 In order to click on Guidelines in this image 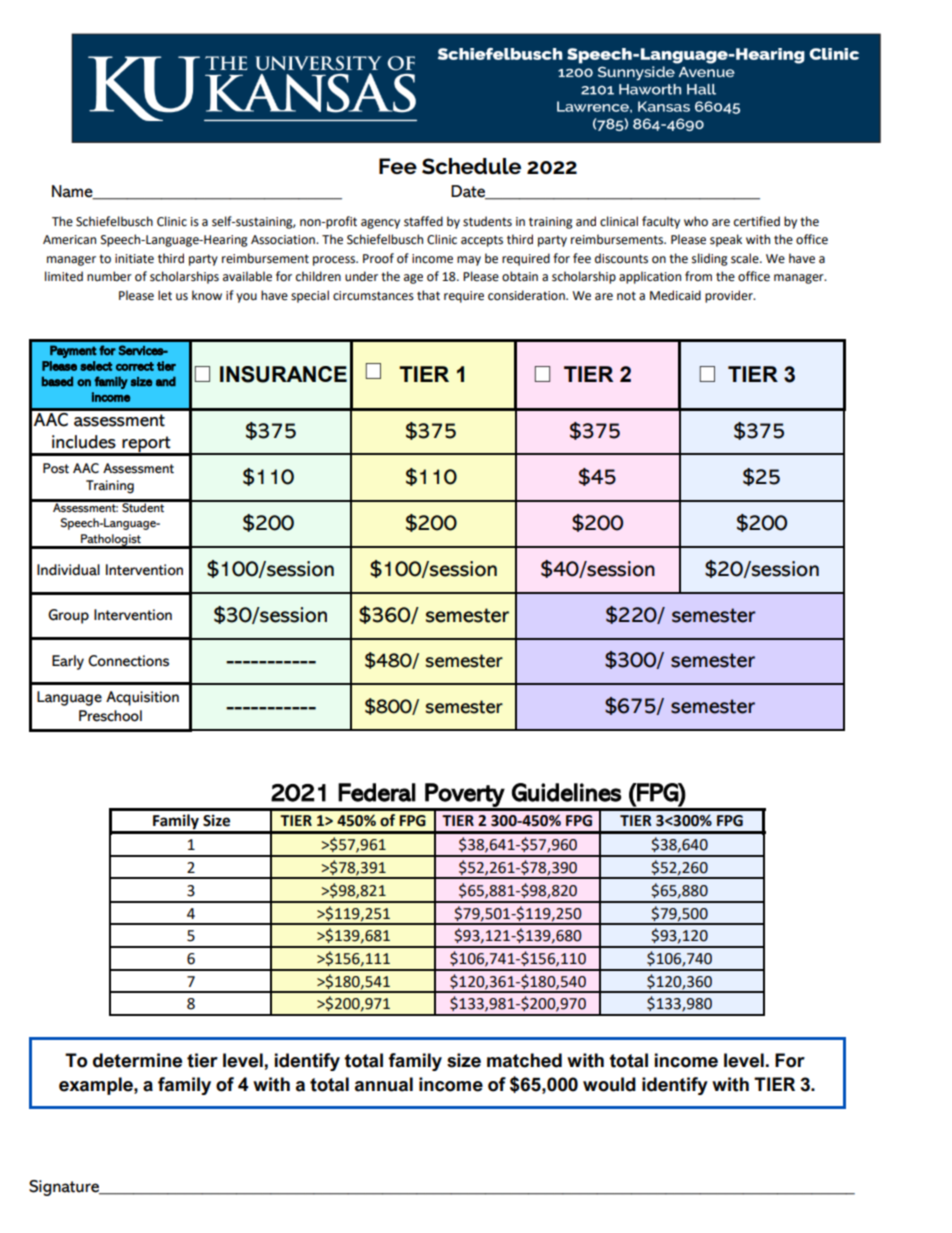, I will do `click(567, 792)`.
